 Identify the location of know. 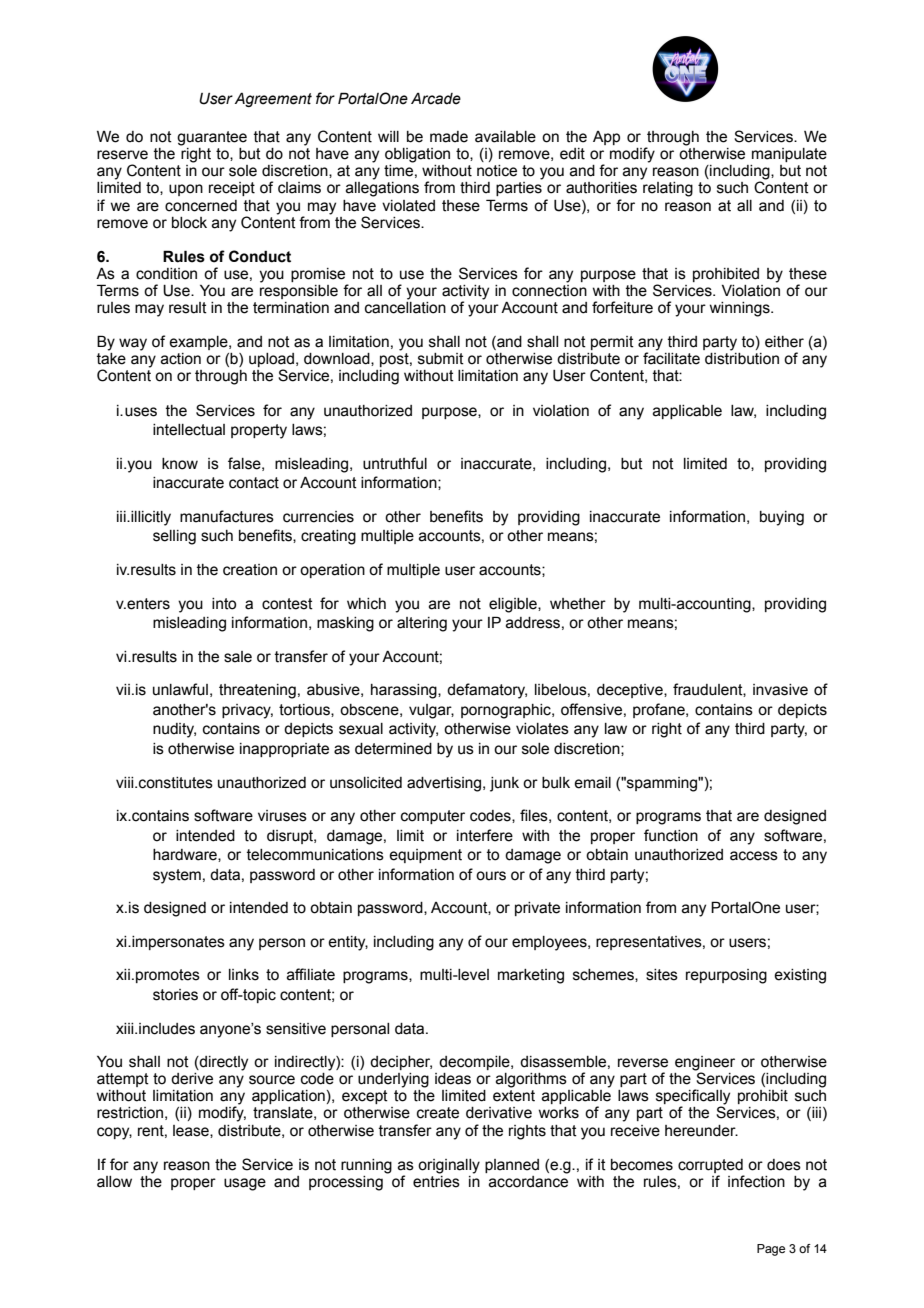
(180, 464).
